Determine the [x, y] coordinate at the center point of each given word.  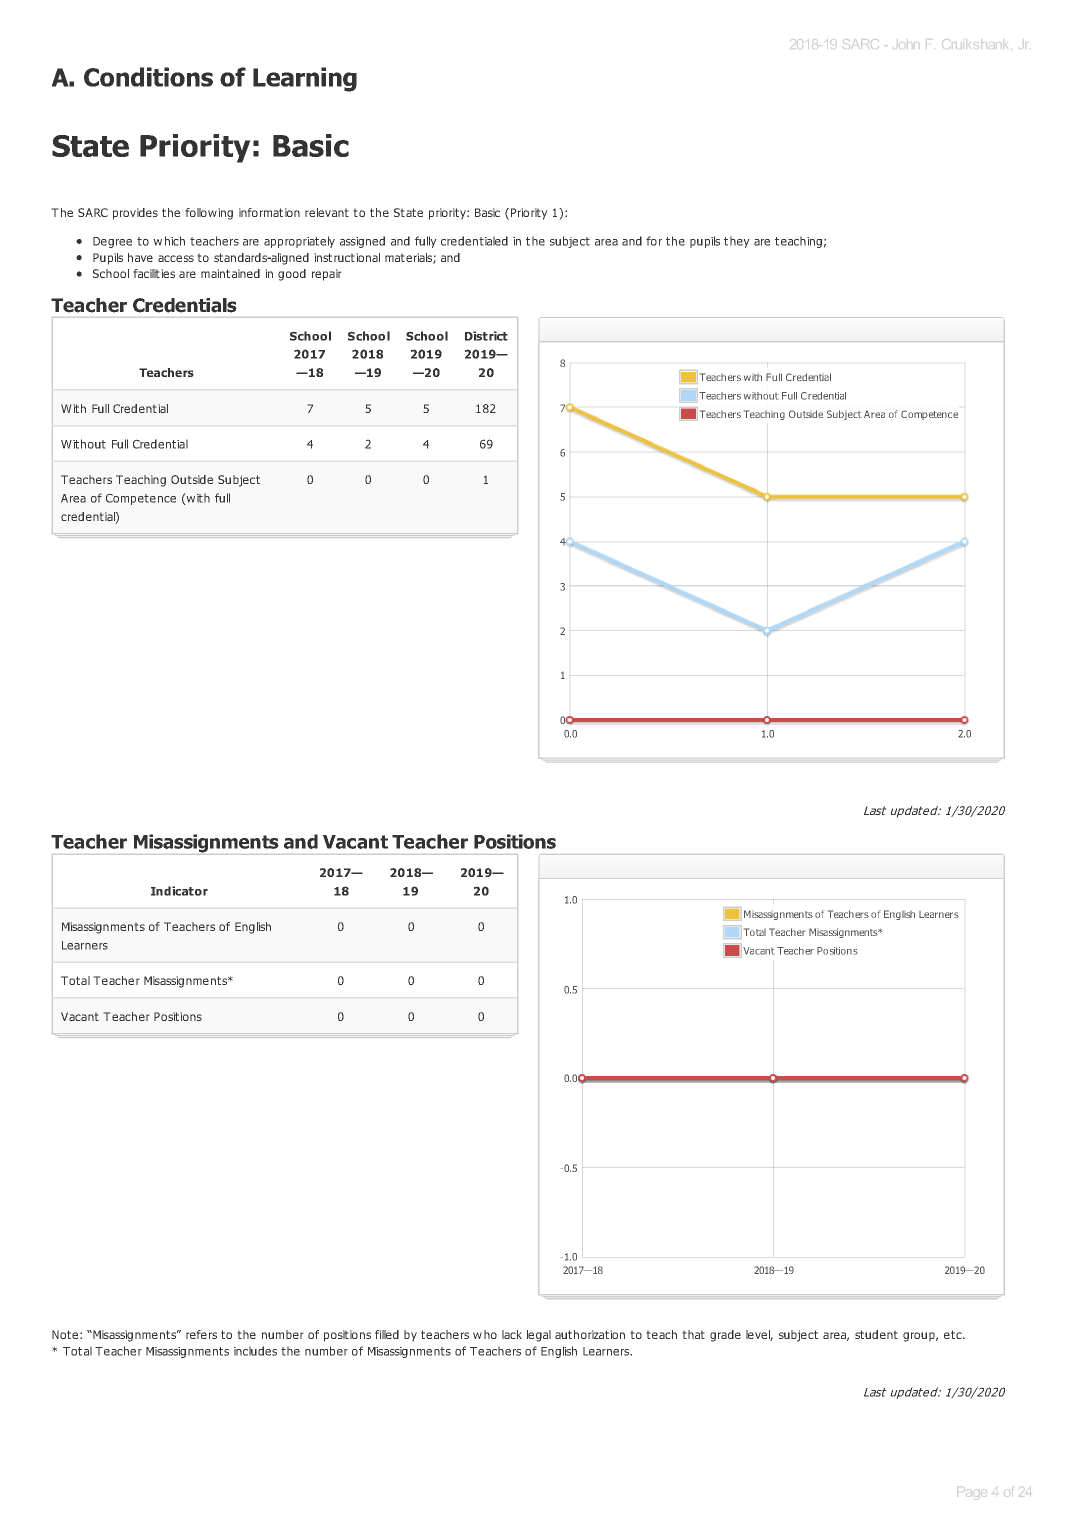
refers [201, 1334]
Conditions [148, 77]
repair [327, 275]
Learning [305, 79]
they [737, 242]
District [486, 336]
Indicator [179, 891]
